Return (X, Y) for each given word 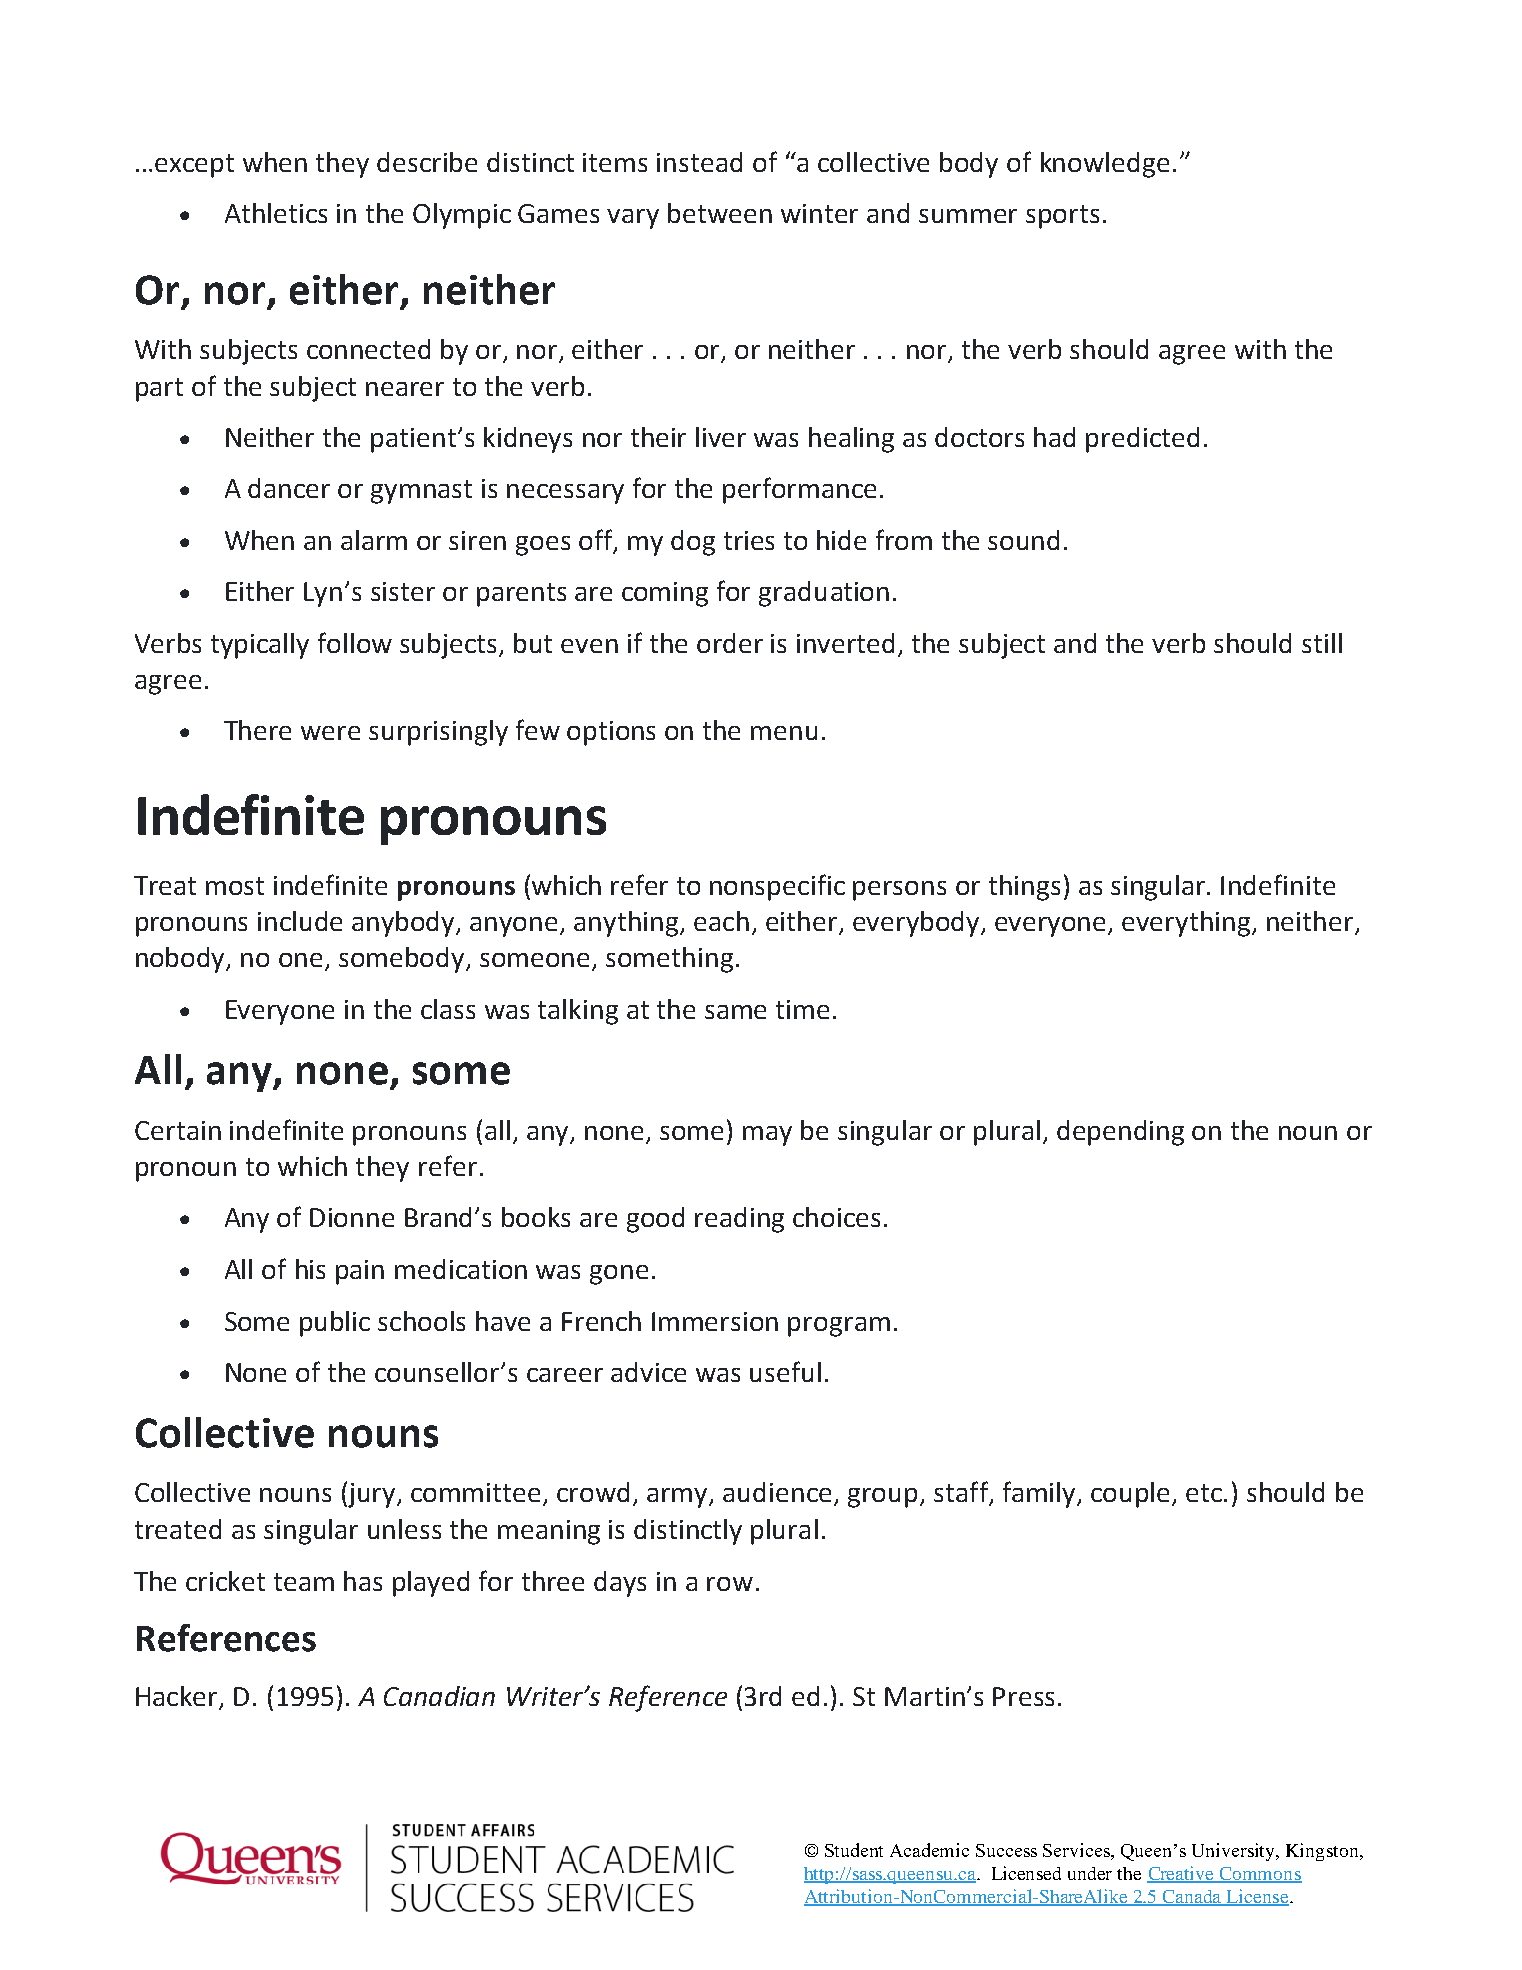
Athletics (276, 213)
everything (1187, 924)
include (300, 921)
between (720, 213)
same (735, 1012)
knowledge (1105, 165)
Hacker (178, 1697)
